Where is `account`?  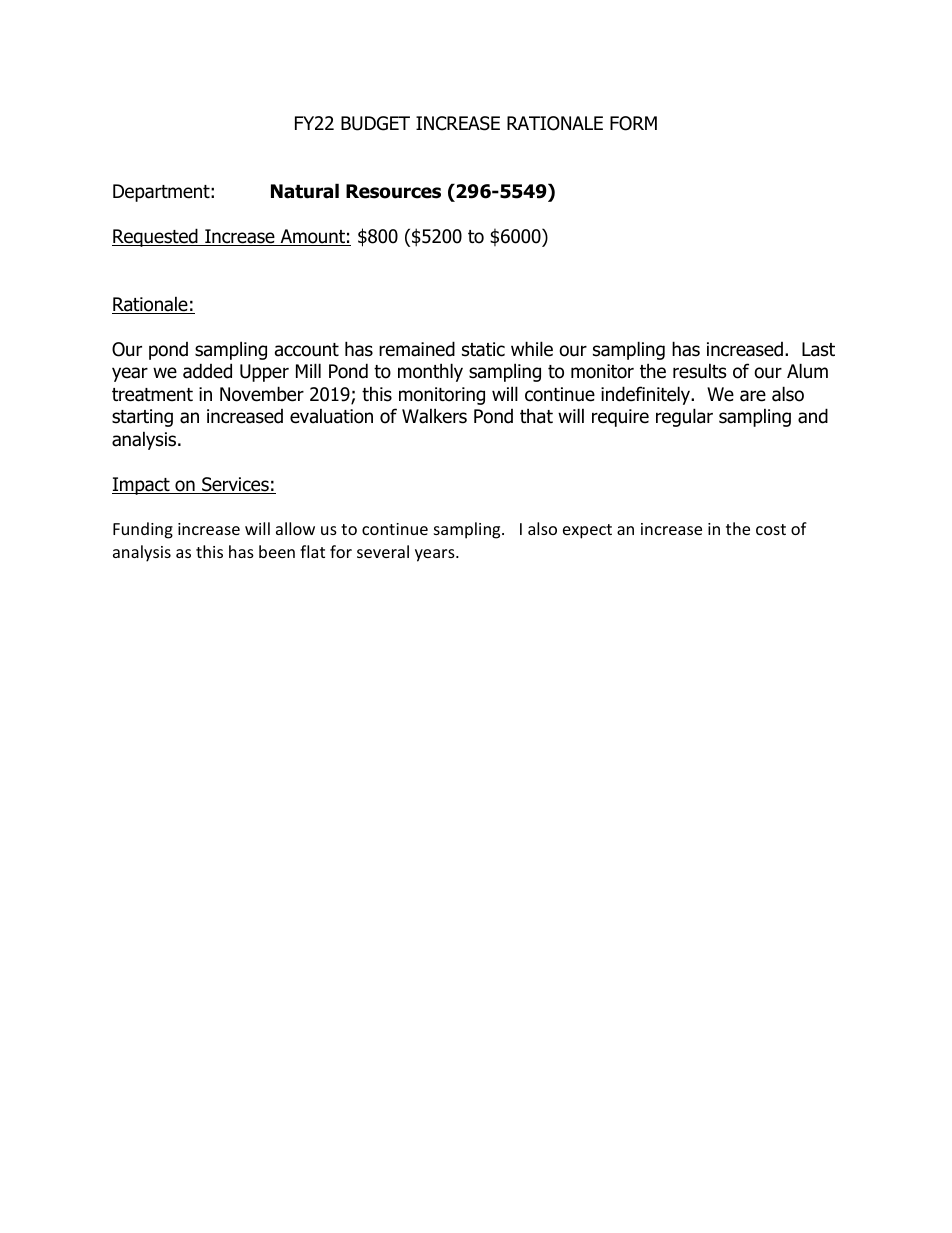
account is located at coordinates (307, 350).
